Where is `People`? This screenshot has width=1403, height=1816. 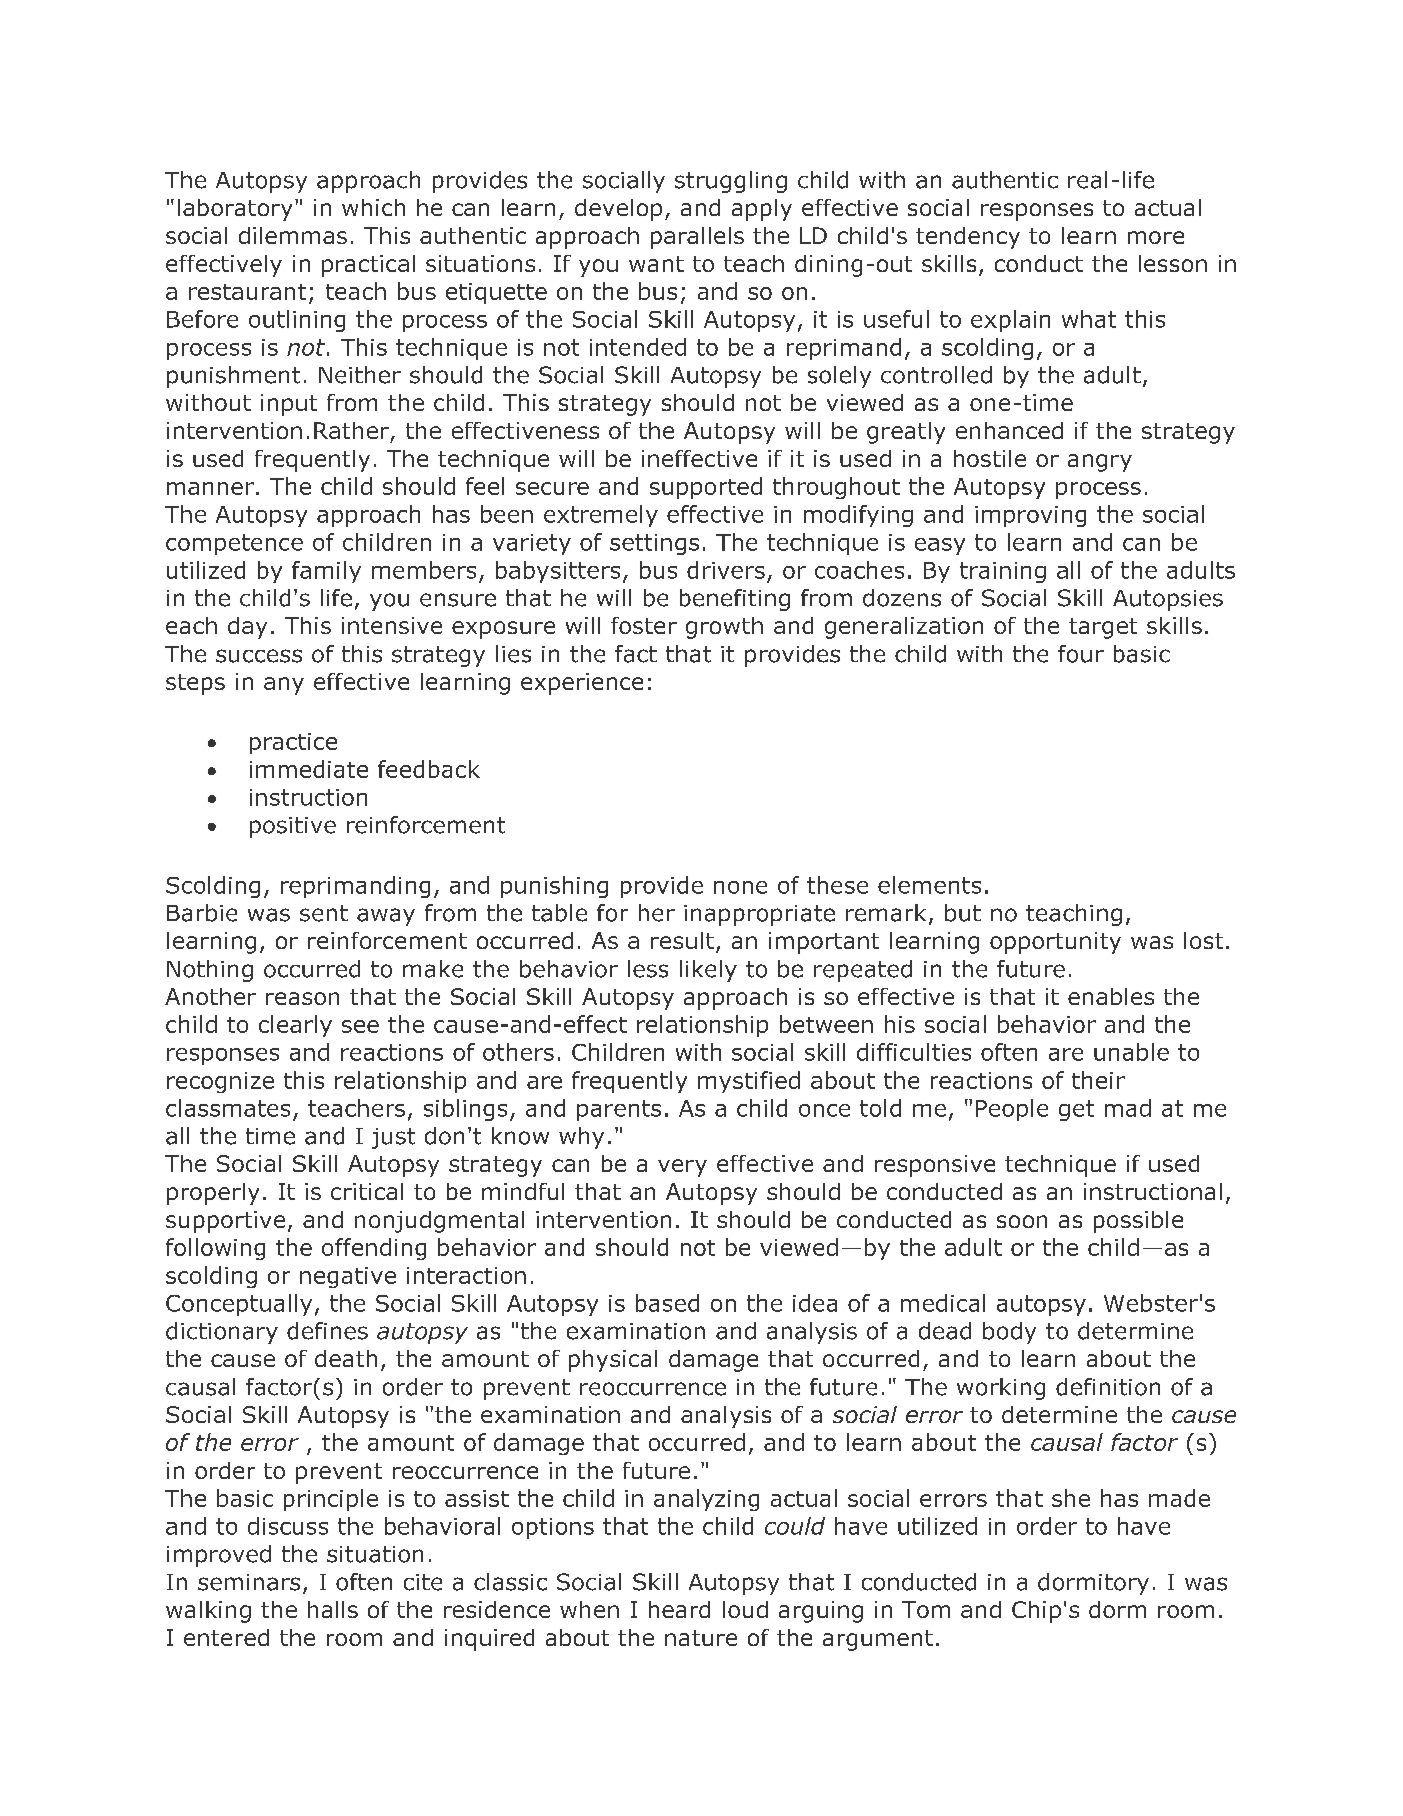 People is located at coordinates (1012, 1110).
